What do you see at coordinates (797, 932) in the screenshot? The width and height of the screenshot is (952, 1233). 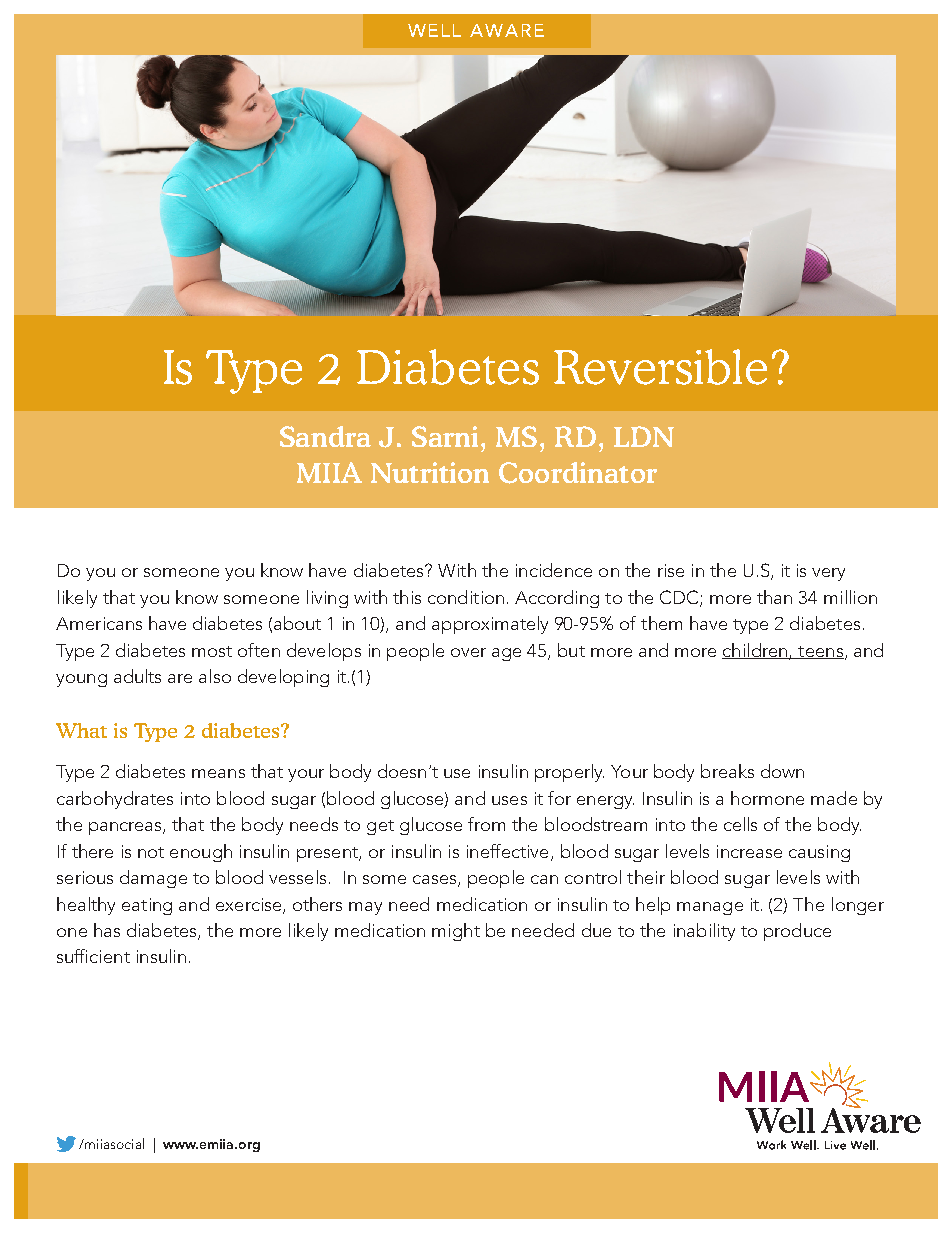 I see `produce` at bounding box center [797, 932].
